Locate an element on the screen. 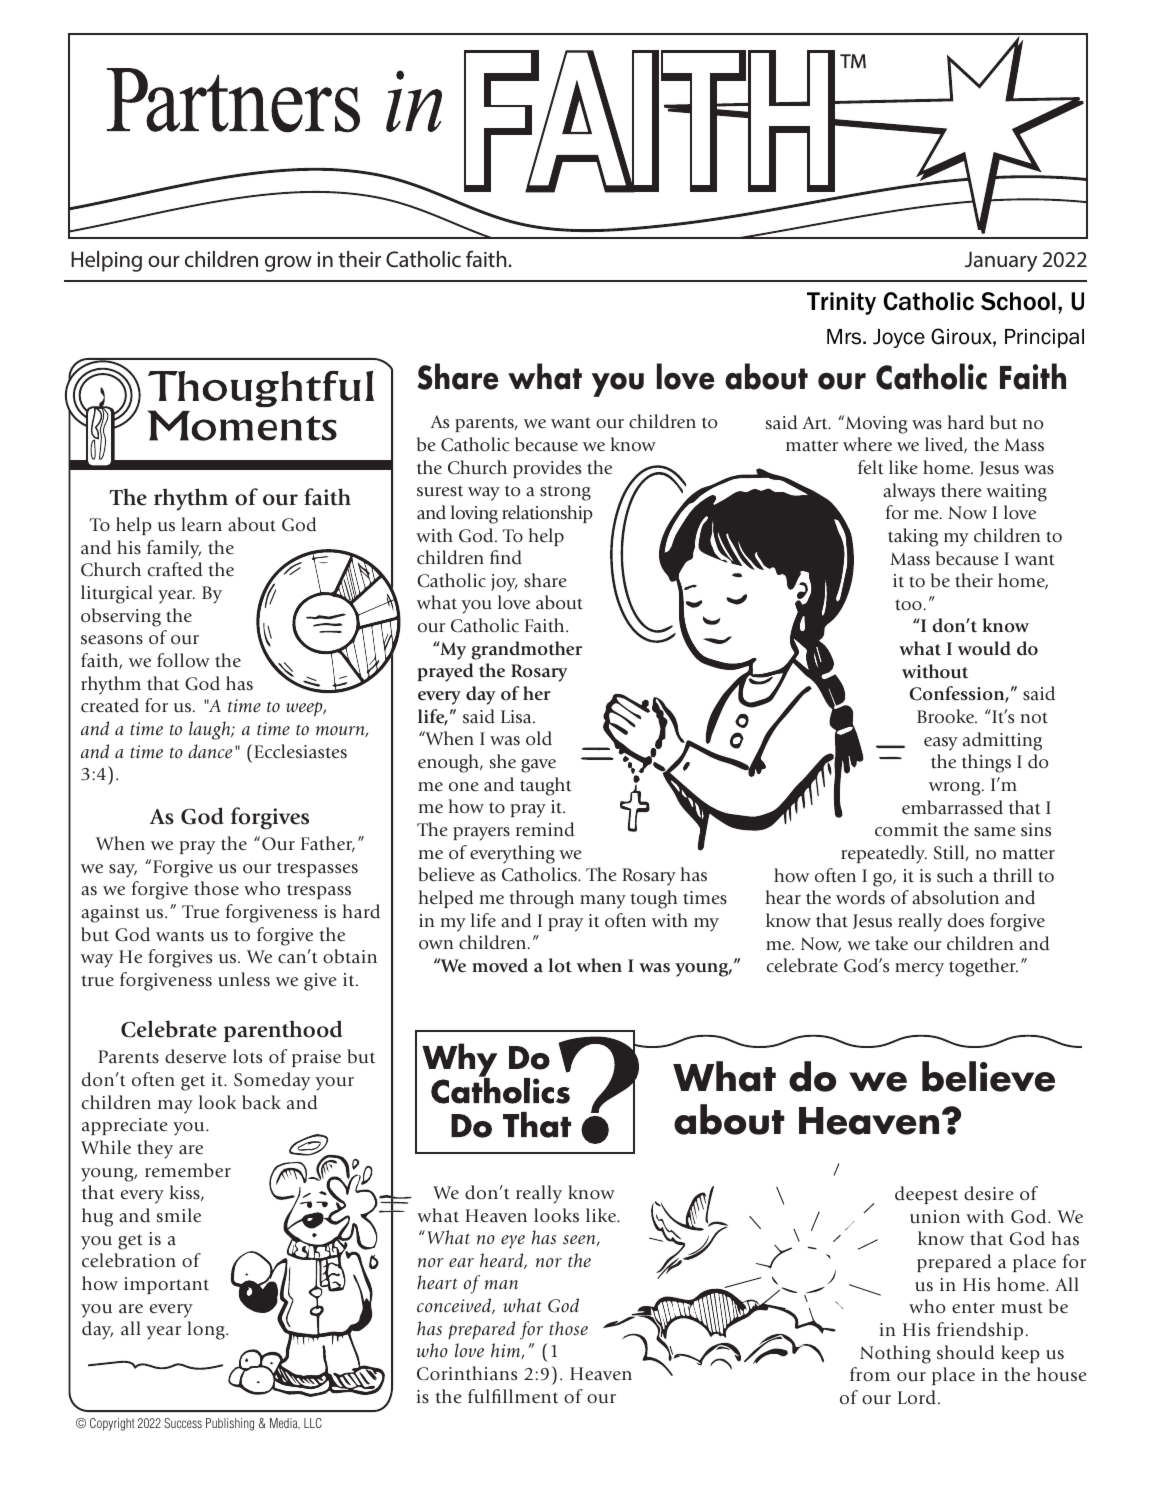 Image resolution: width=1155 pixels, height=1495 pixels. mercy is located at coordinates (919, 970).
